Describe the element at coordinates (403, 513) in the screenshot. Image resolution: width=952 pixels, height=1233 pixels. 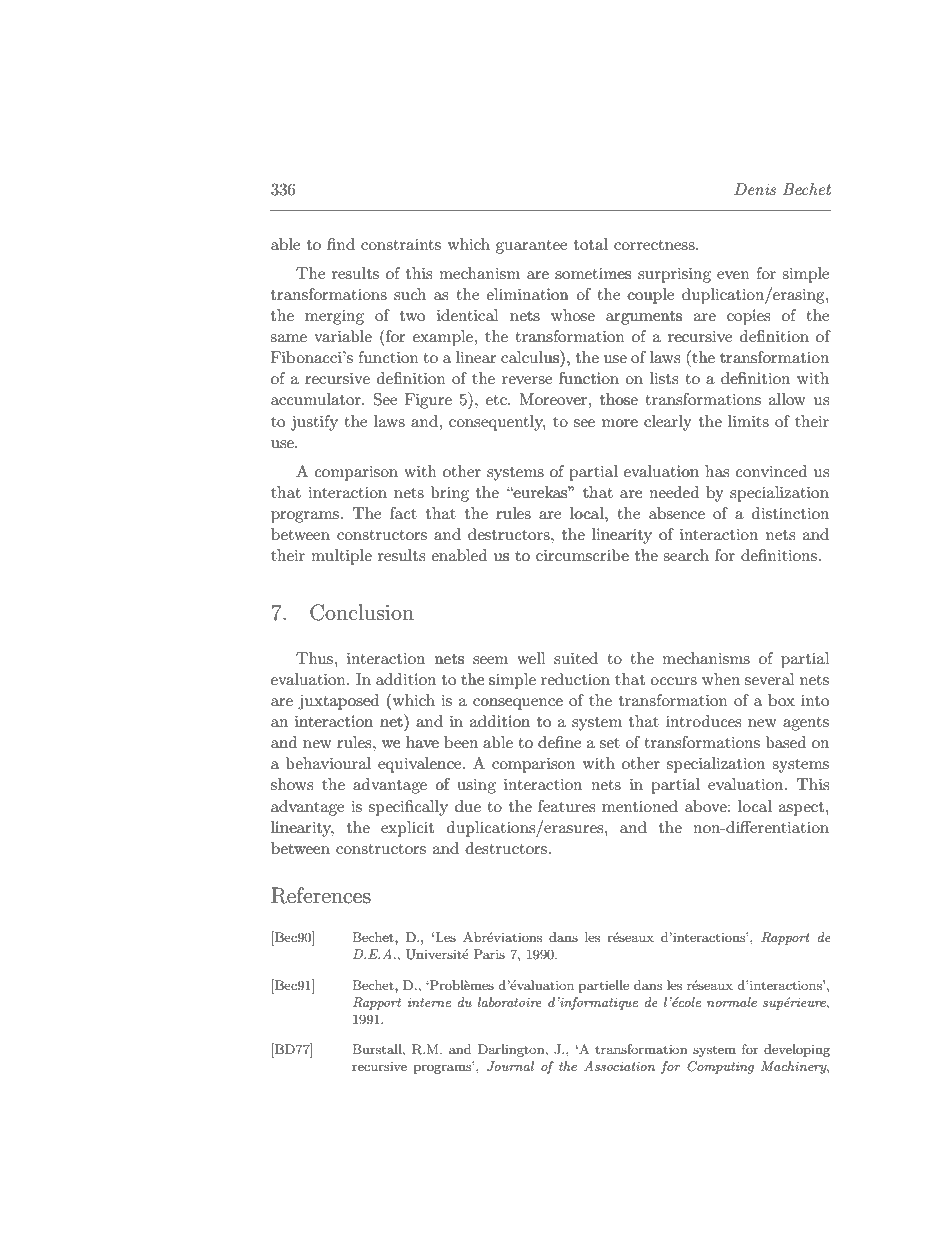
I see `fact` at that location.
